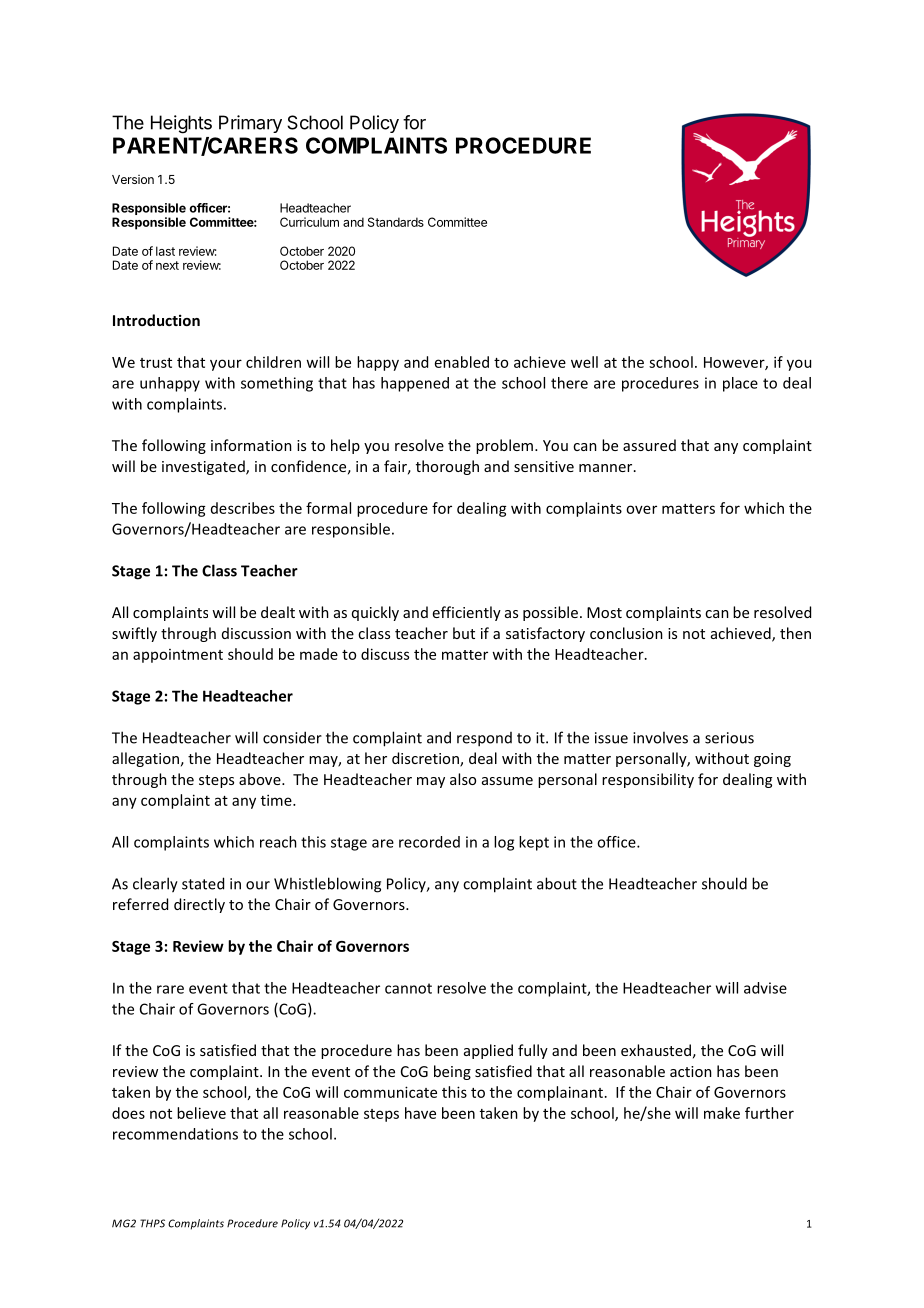 The width and height of the screenshot is (924, 1308). I want to click on believe, so click(201, 1113).
